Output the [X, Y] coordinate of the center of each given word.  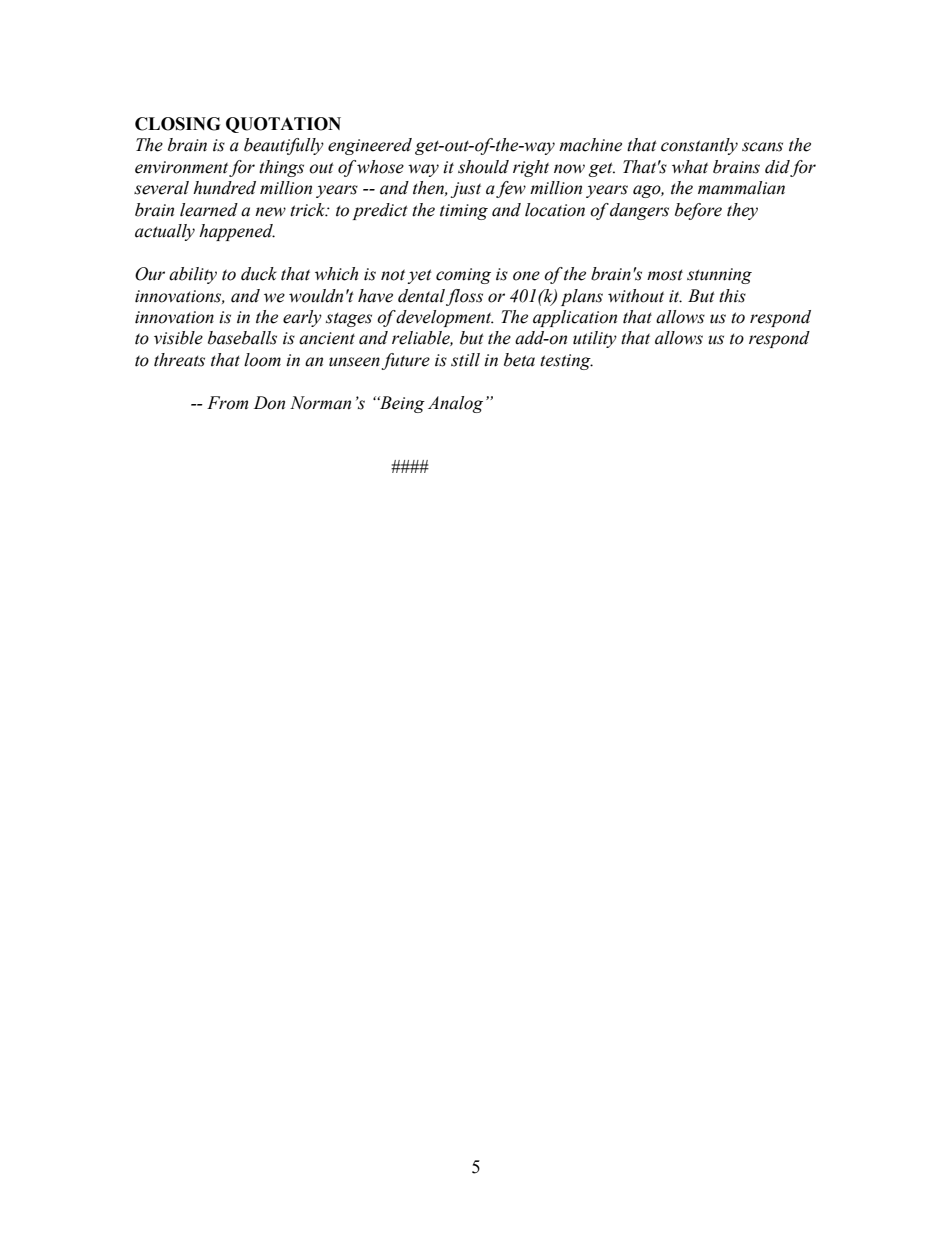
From [227, 403]
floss [464, 297]
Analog [455, 404]
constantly [699, 146]
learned [209, 210]
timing [464, 212]
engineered [370, 146]
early [302, 318]
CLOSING [177, 124]
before [698, 211]
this [732, 296]
